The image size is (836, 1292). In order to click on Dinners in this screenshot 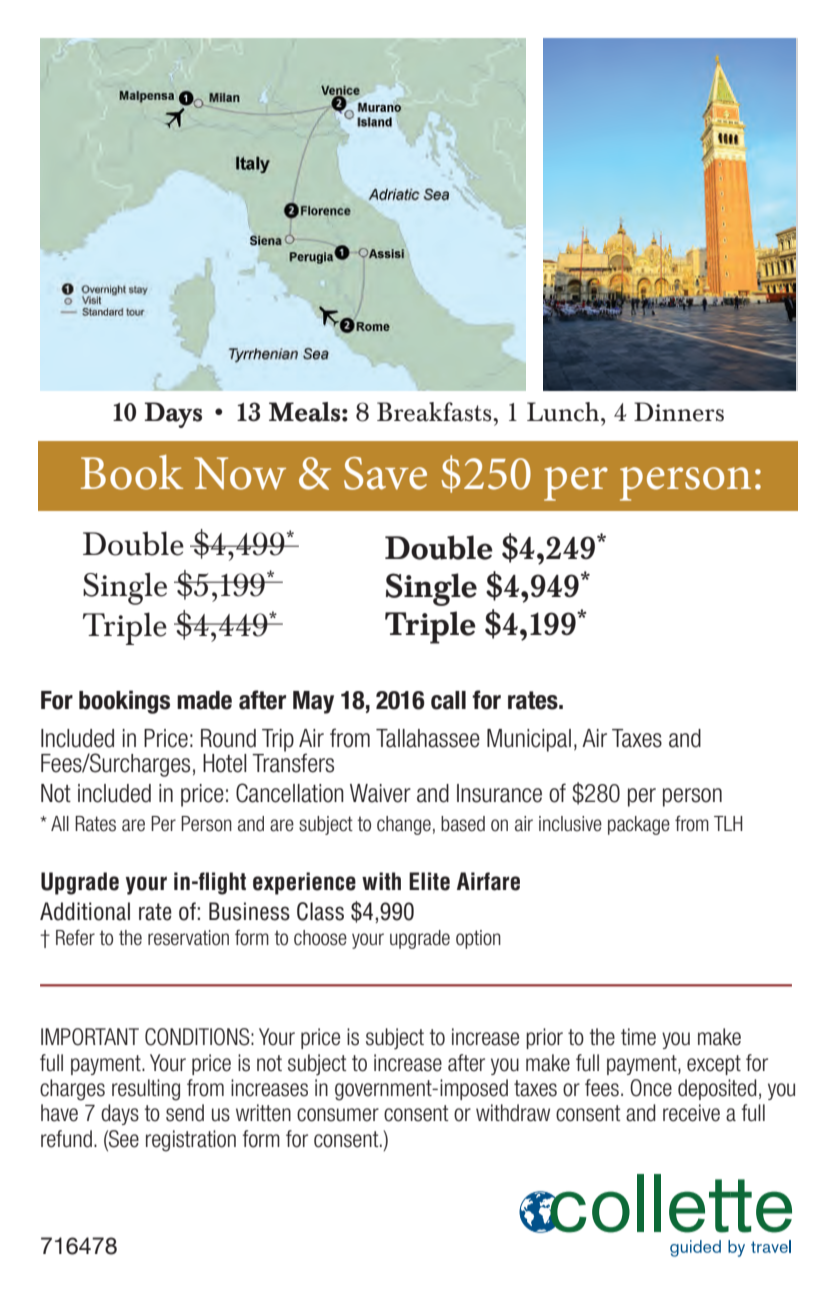, I will do `click(679, 412)`.
